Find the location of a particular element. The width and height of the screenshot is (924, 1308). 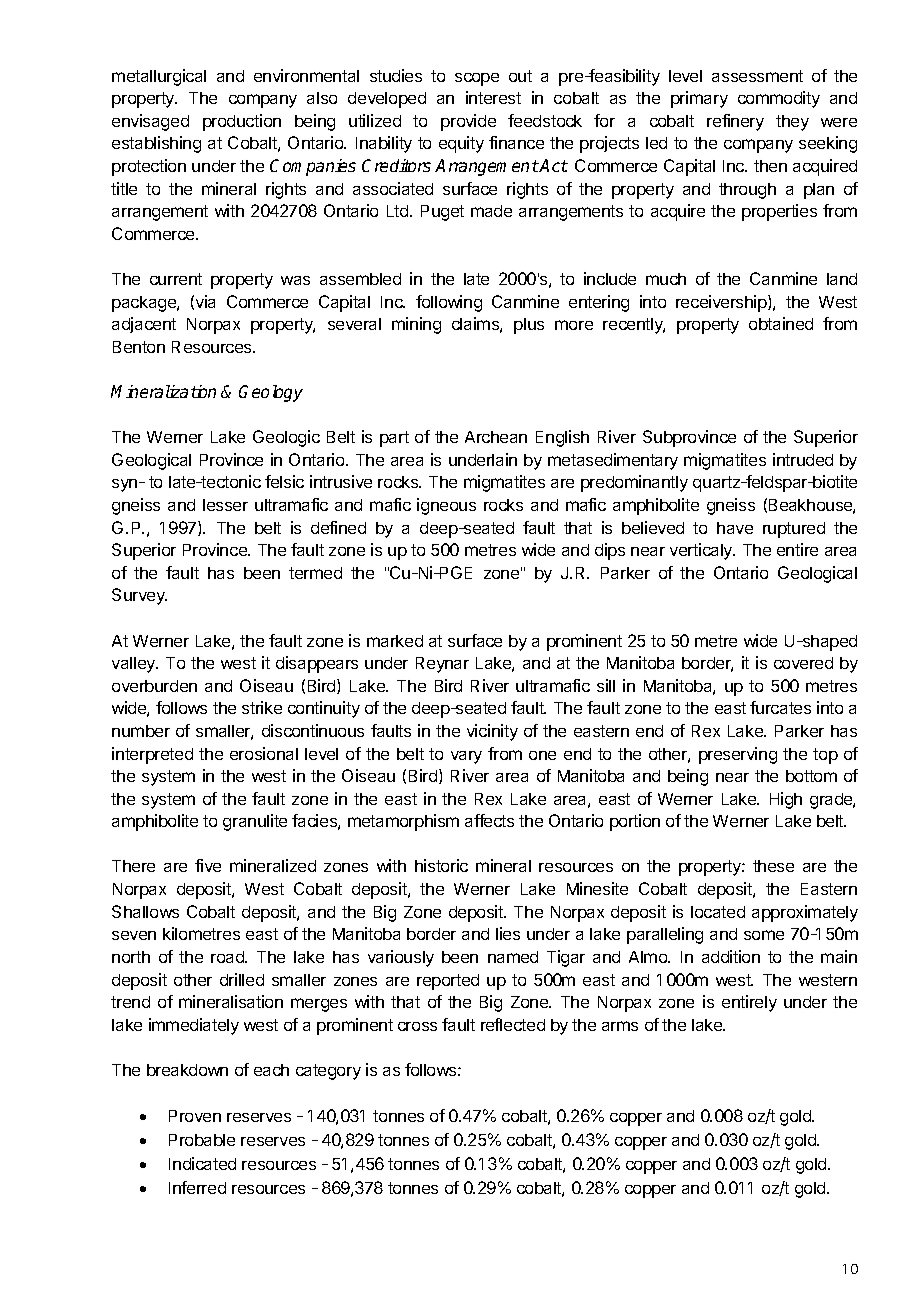

commodity is located at coordinates (779, 99).
